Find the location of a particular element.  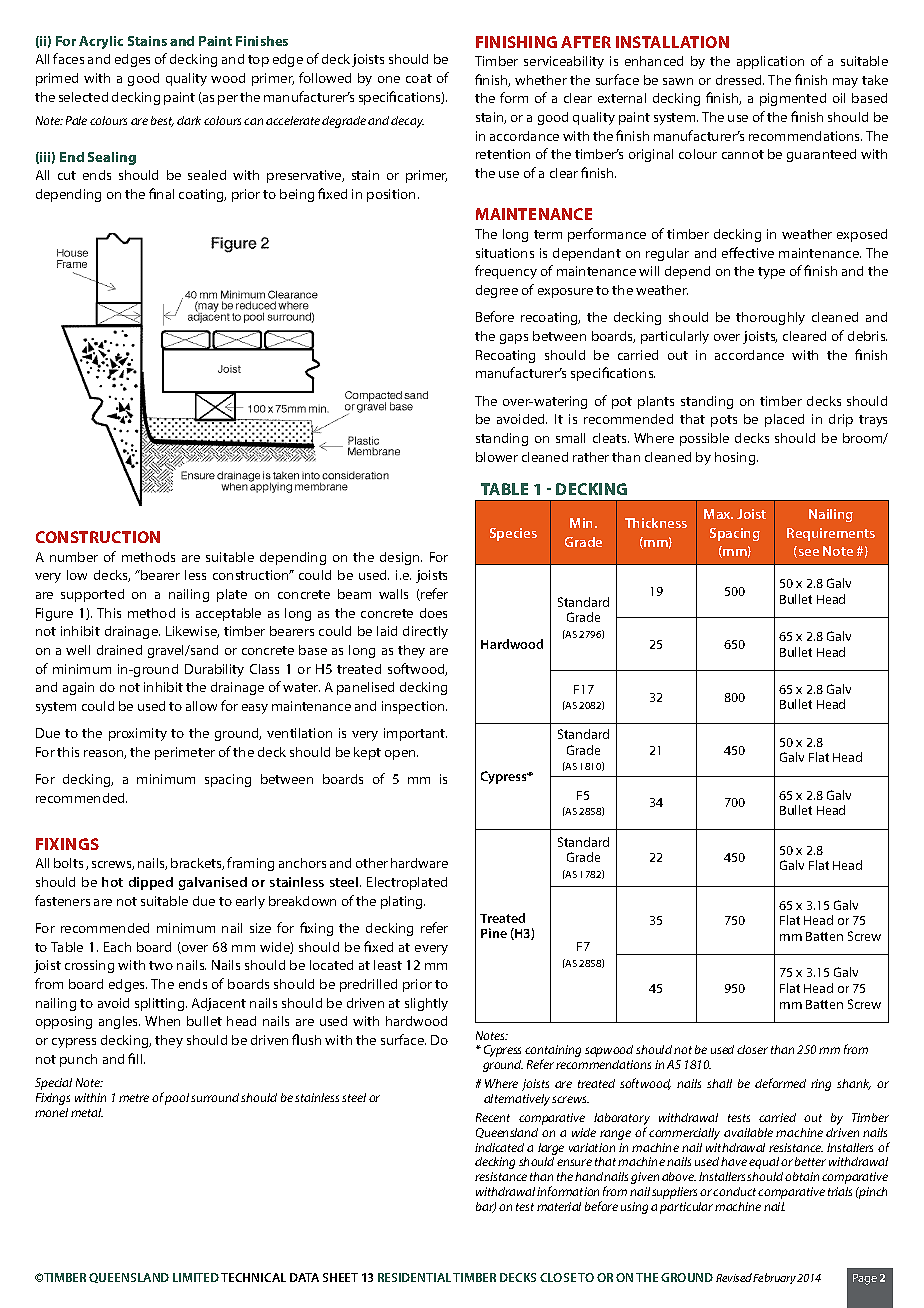

best is located at coordinates (162, 121).
